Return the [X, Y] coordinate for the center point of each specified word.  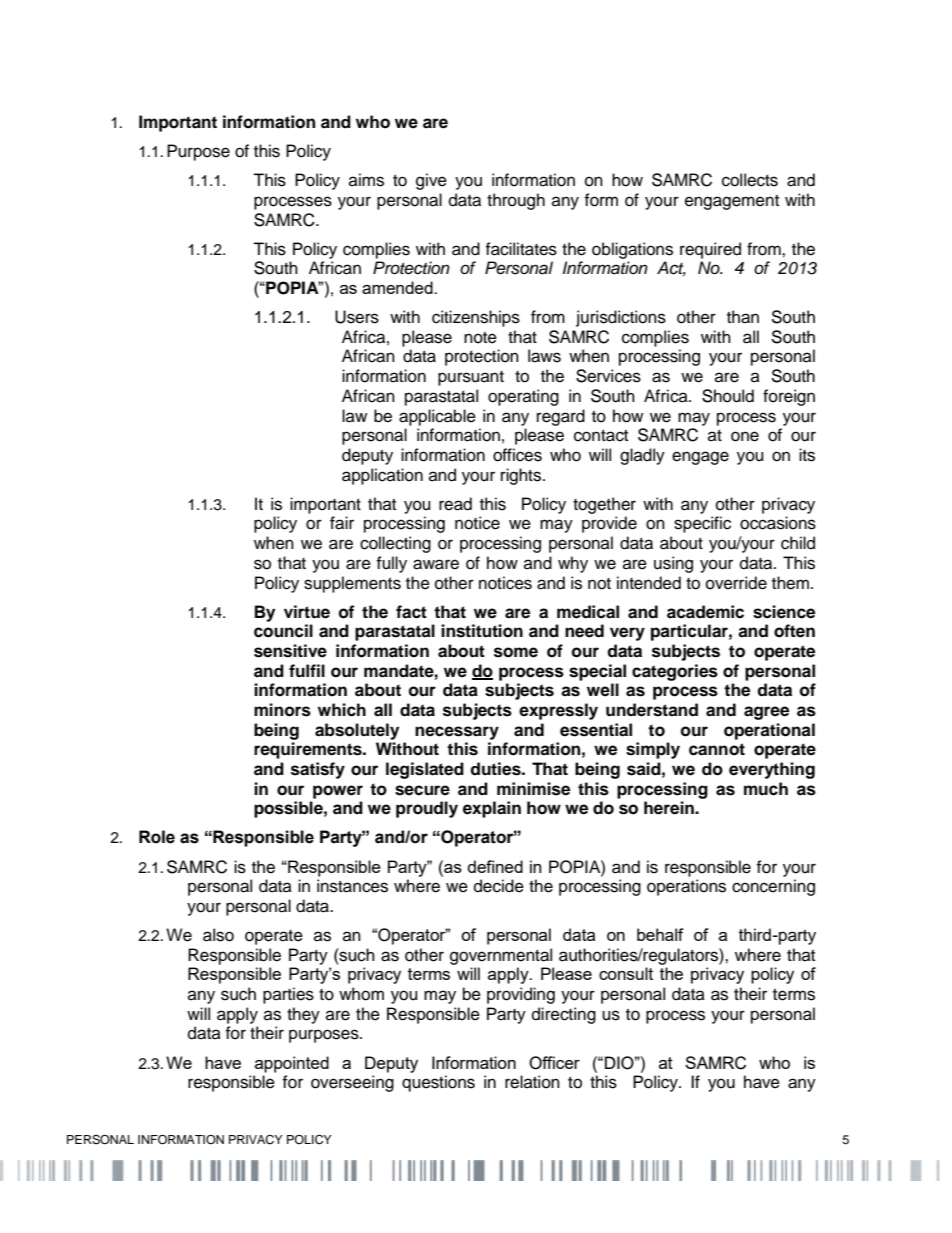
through [516, 201]
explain [492, 809]
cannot [717, 749]
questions [438, 1083]
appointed [292, 1064]
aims [366, 180]
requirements [309, 750]
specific [702, 524]
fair [342, 523]
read [455, 504]
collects [750, 180]
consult [626, 973]
